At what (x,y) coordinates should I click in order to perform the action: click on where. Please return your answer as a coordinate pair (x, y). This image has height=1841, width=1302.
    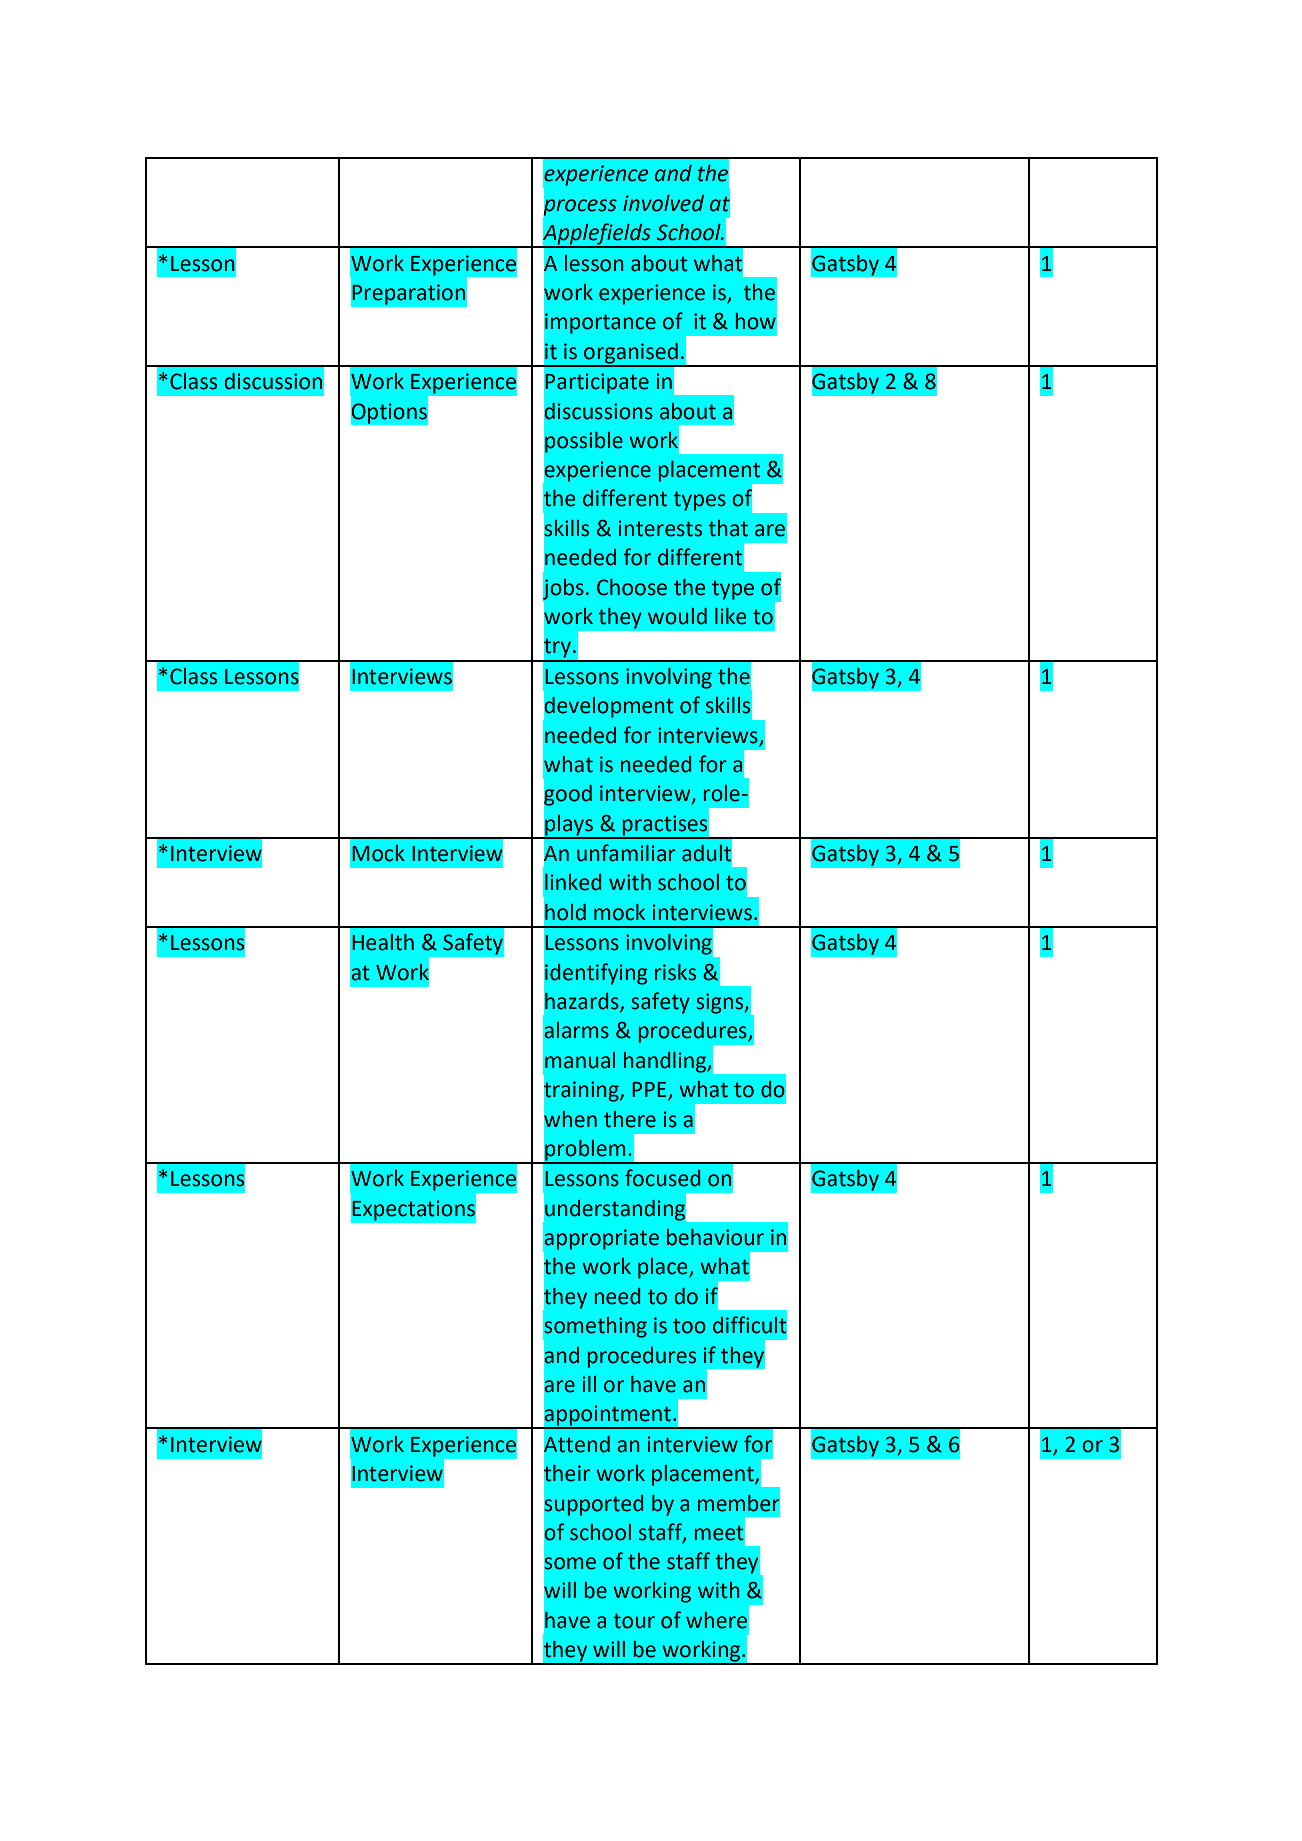
    Looking at the image, I should click on (716, 1620).
